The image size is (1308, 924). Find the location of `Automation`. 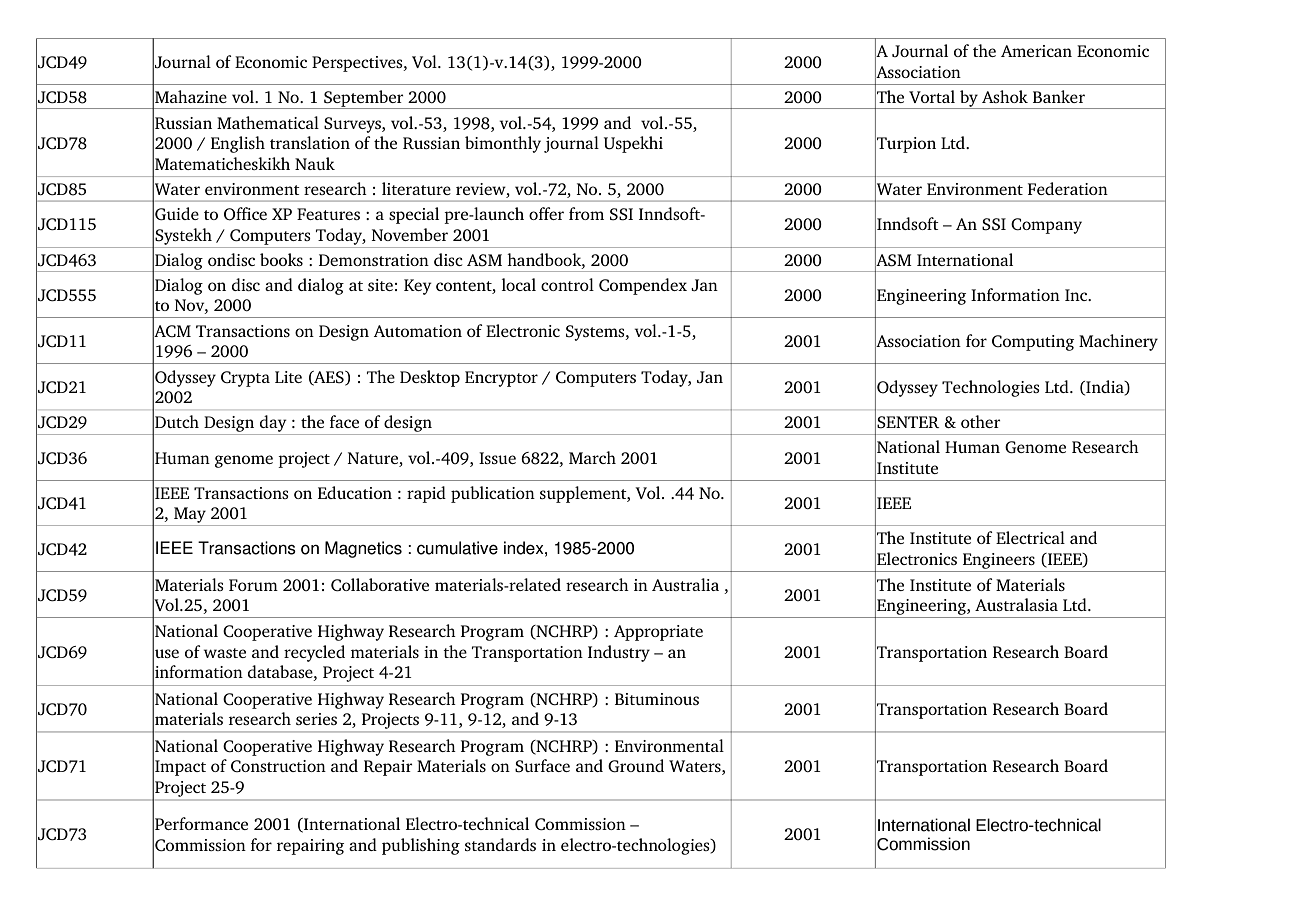

Automation is located at coordinates (418, 331).
